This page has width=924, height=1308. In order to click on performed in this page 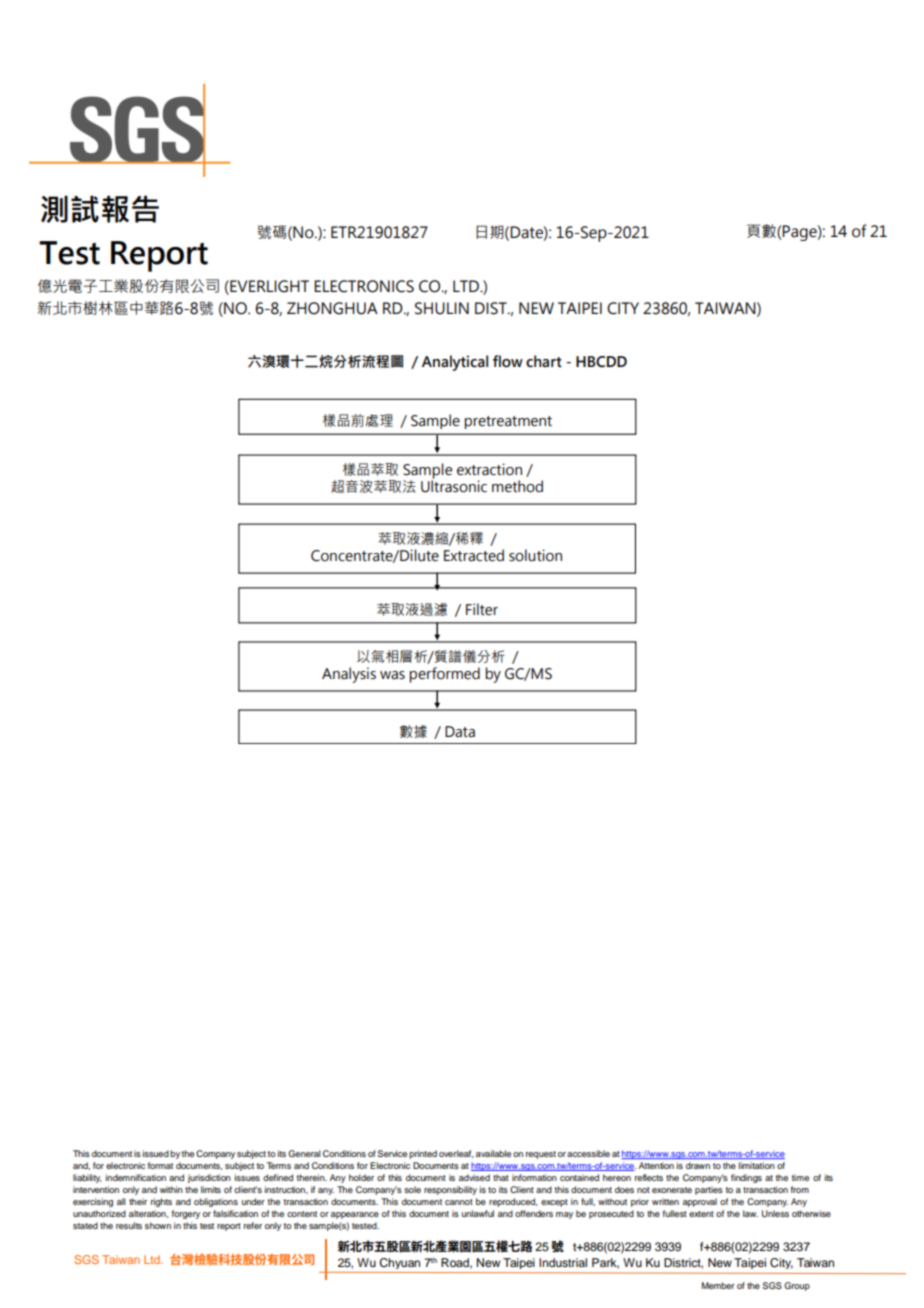, I will do `click(445, 675)`.
